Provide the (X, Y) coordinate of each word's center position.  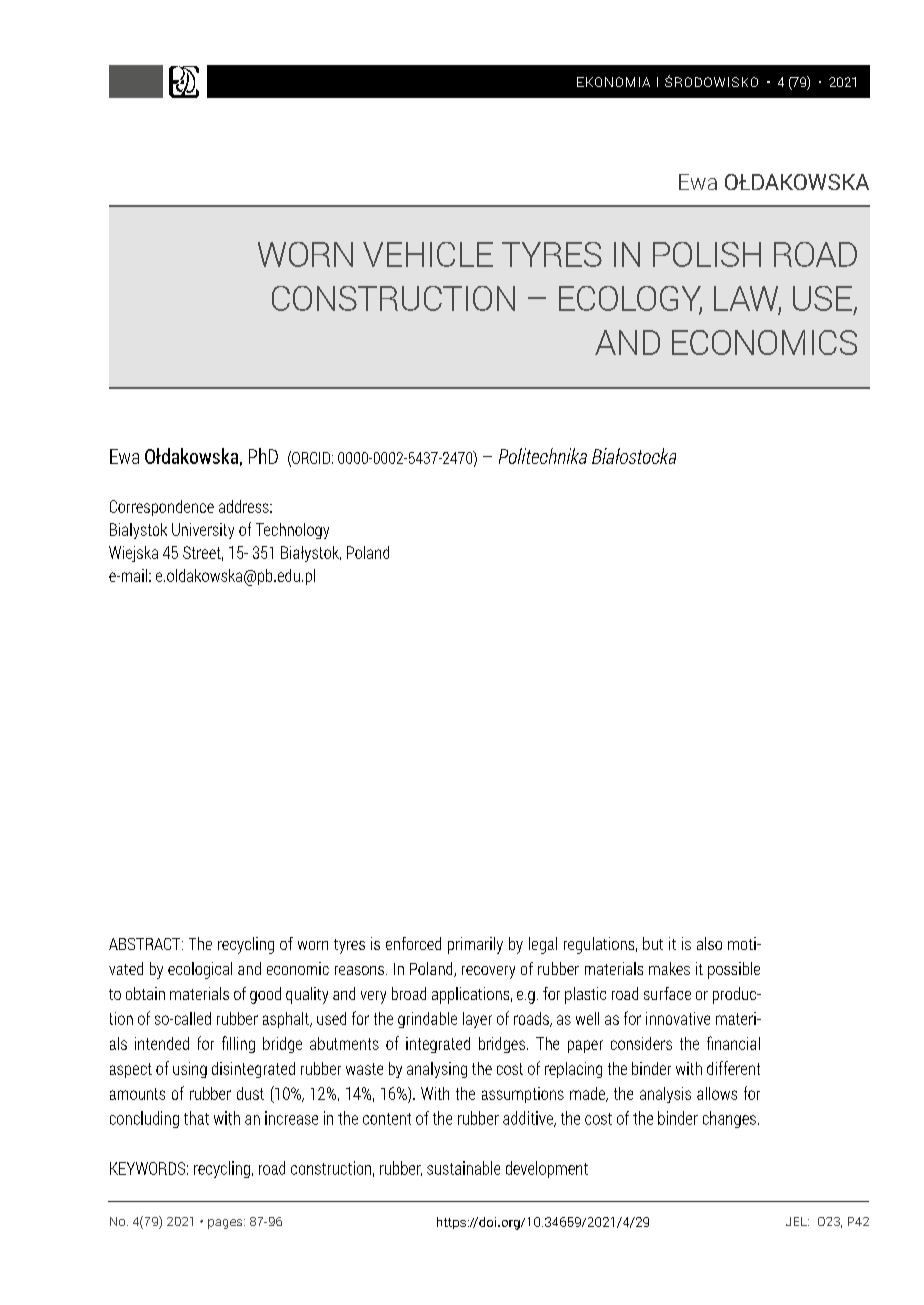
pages (226, 1224)
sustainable (463, 1168)
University (203, 531)
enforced (413, 943)
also (709, 943)
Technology (292, 531)
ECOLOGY (630, 299)
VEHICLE (428, 254)
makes (669, 968)
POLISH (707, 254)
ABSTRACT (146, 944)
